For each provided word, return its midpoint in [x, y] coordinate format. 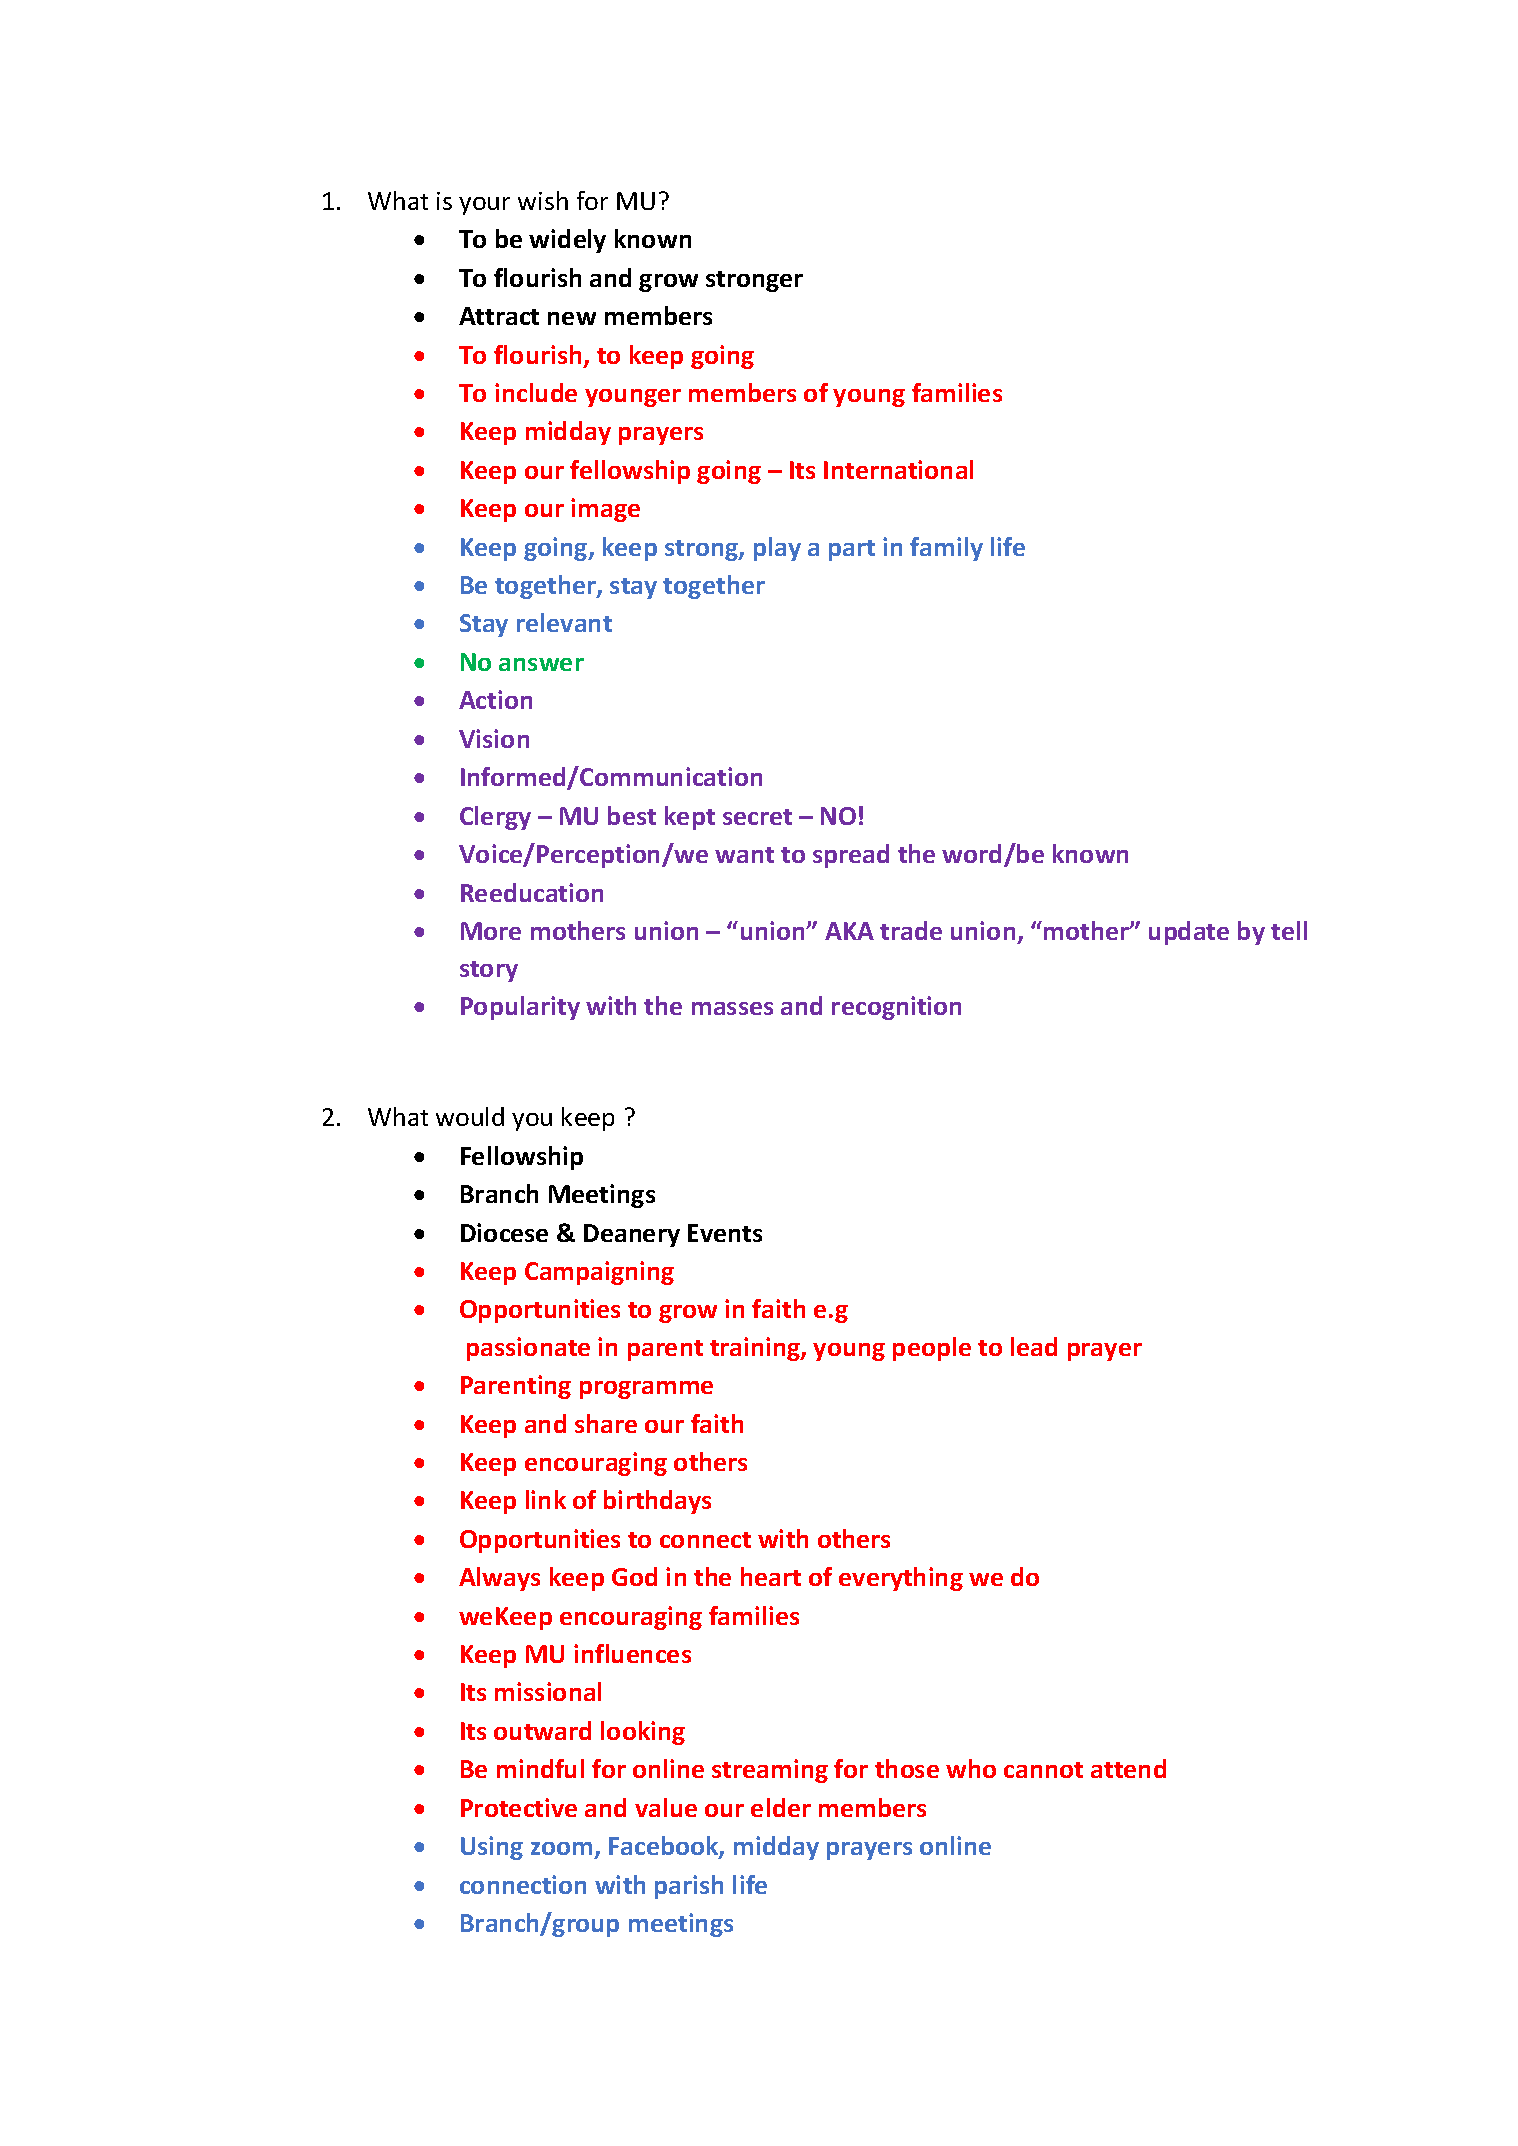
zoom [563, 1850]
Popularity [520, 1008]
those [907, 1768]
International [898, 469]
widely [567, 241]
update [1189, 933]
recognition [896, 1008]
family [946, 549]
